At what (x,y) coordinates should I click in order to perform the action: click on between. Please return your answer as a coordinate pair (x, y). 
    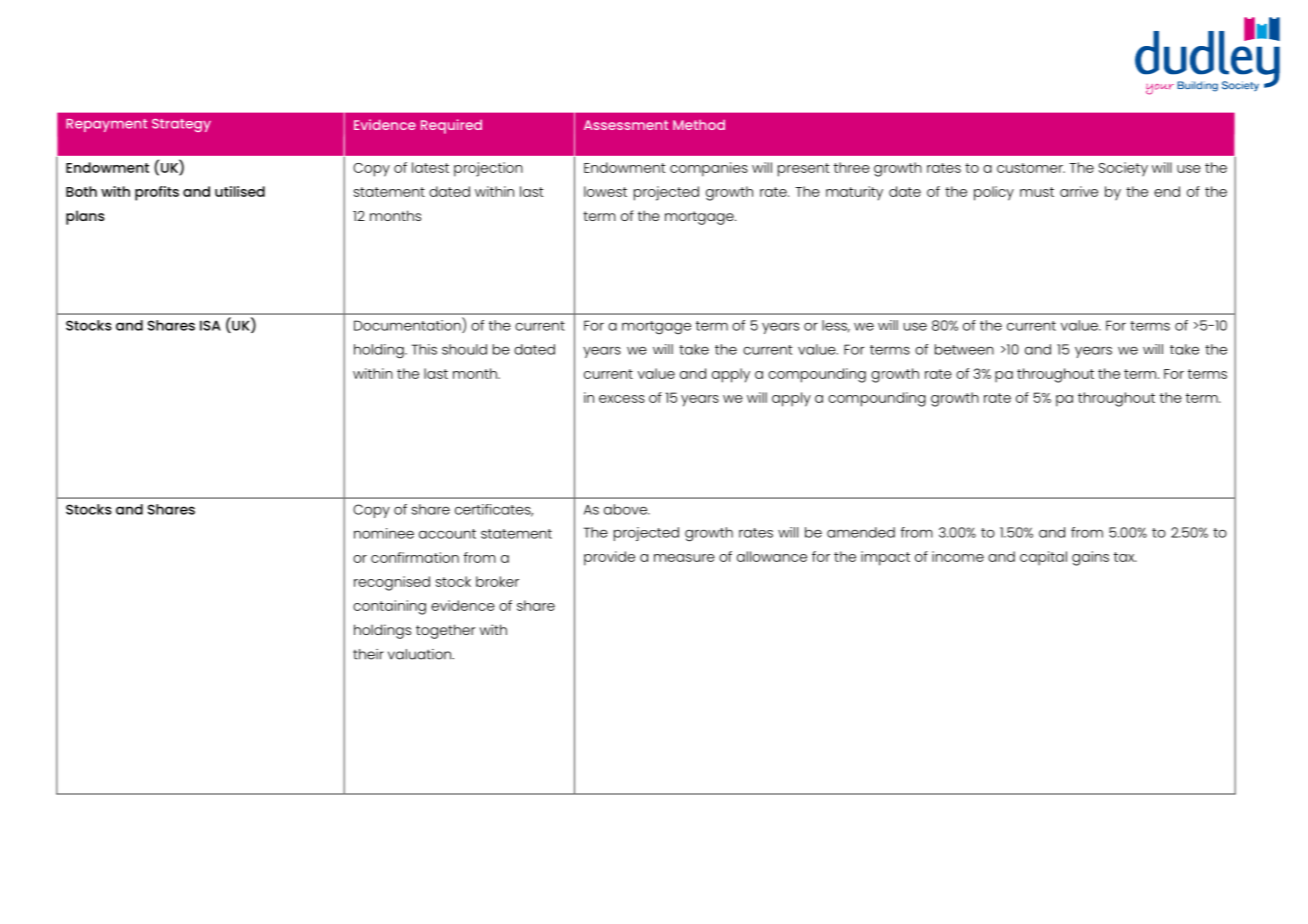
    Looking at the image, I should click on (964, 349).
